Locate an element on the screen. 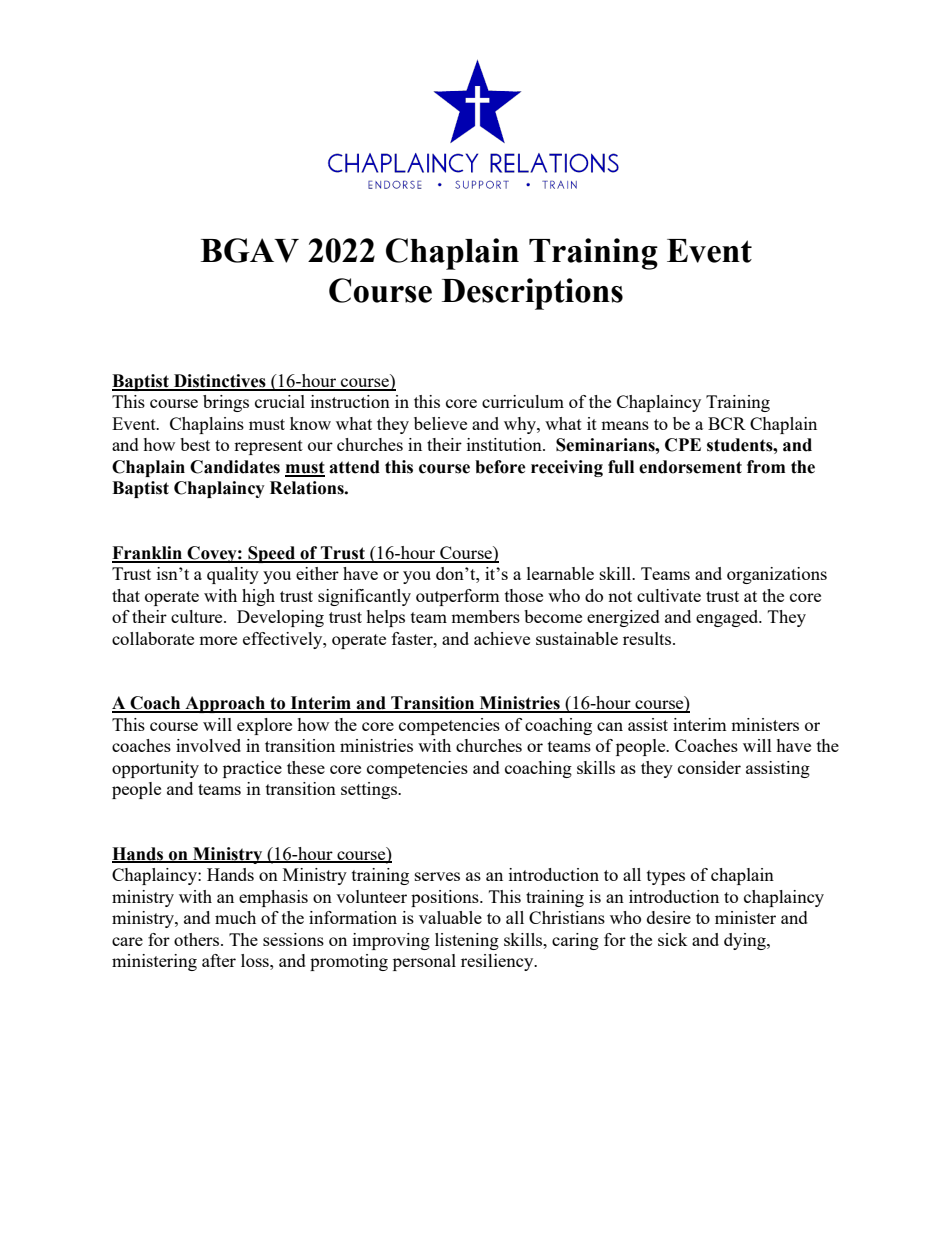 This screenshot has height=1233, width=952. brings is located at coordinates (226, 403).
